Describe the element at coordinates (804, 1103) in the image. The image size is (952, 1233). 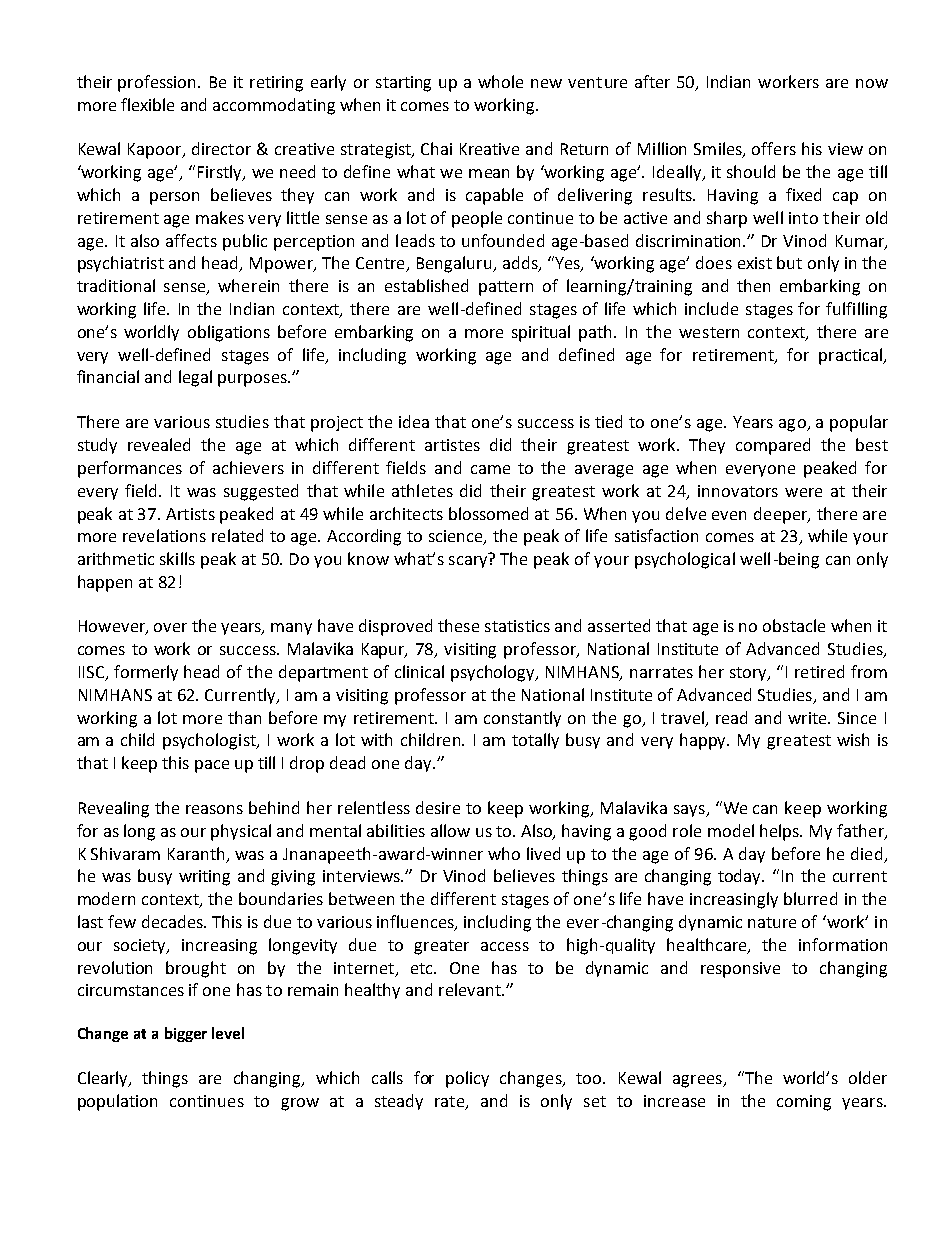
I see `coming` at that location.
